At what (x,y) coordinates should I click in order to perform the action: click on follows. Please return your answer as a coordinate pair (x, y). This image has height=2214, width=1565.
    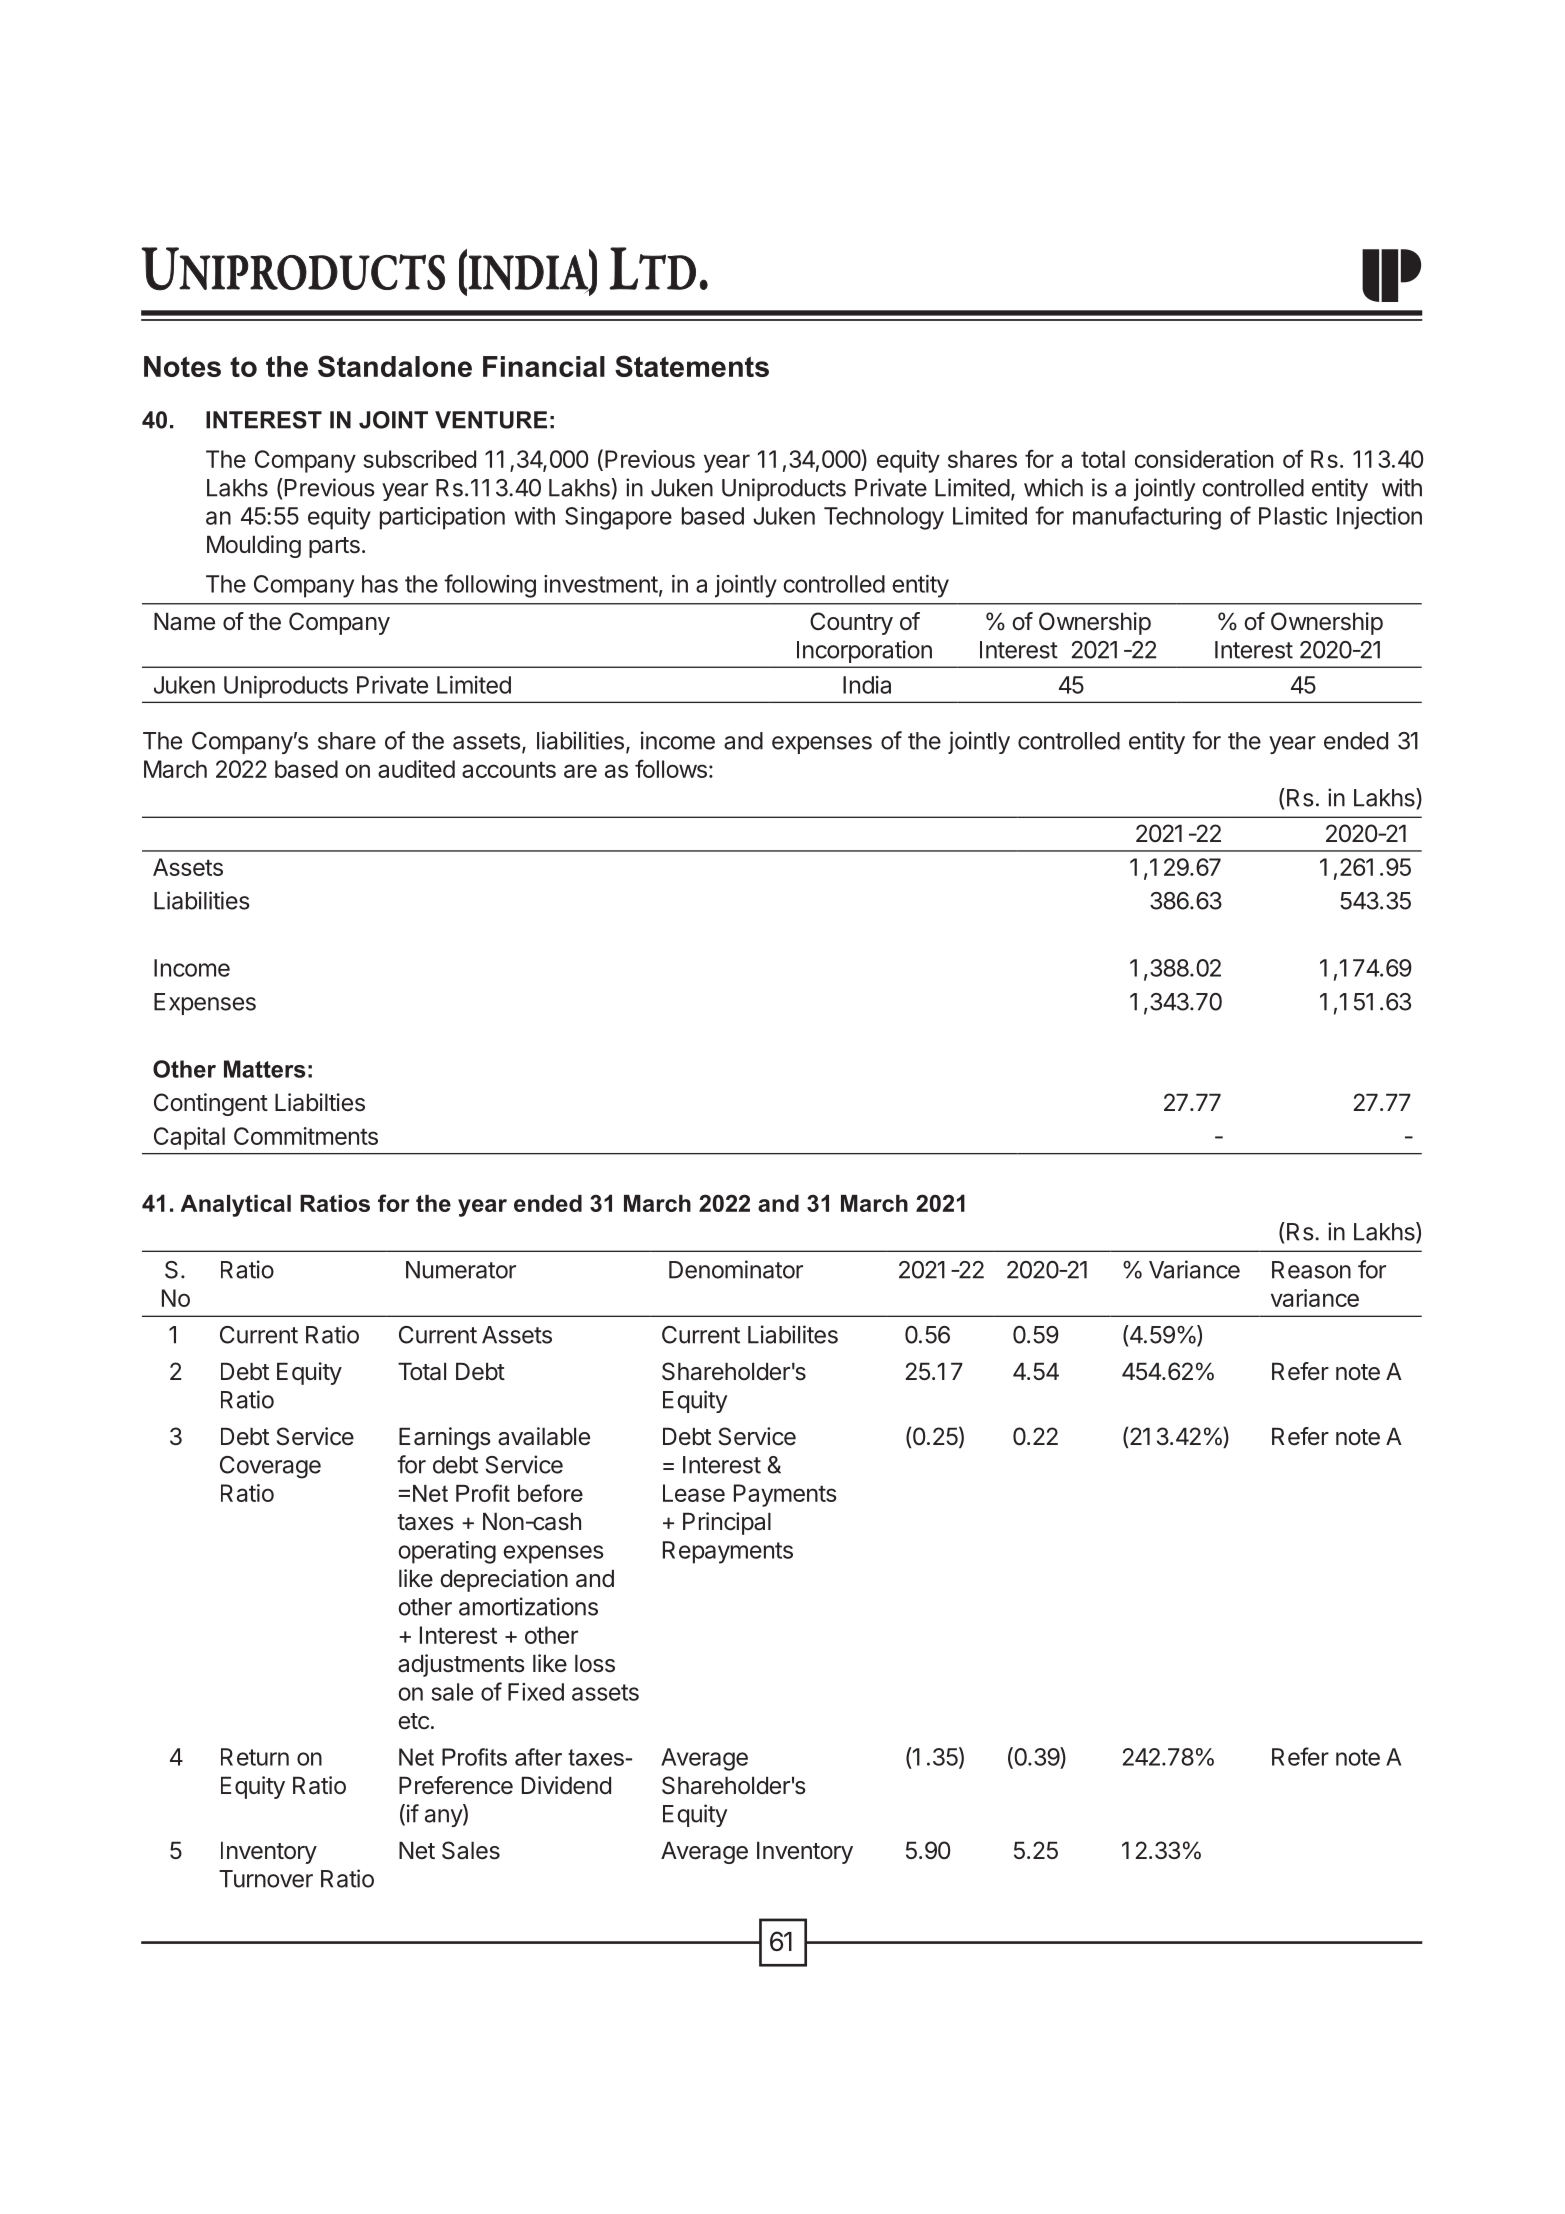
    Looking at the image, I should click on (671, 768).
